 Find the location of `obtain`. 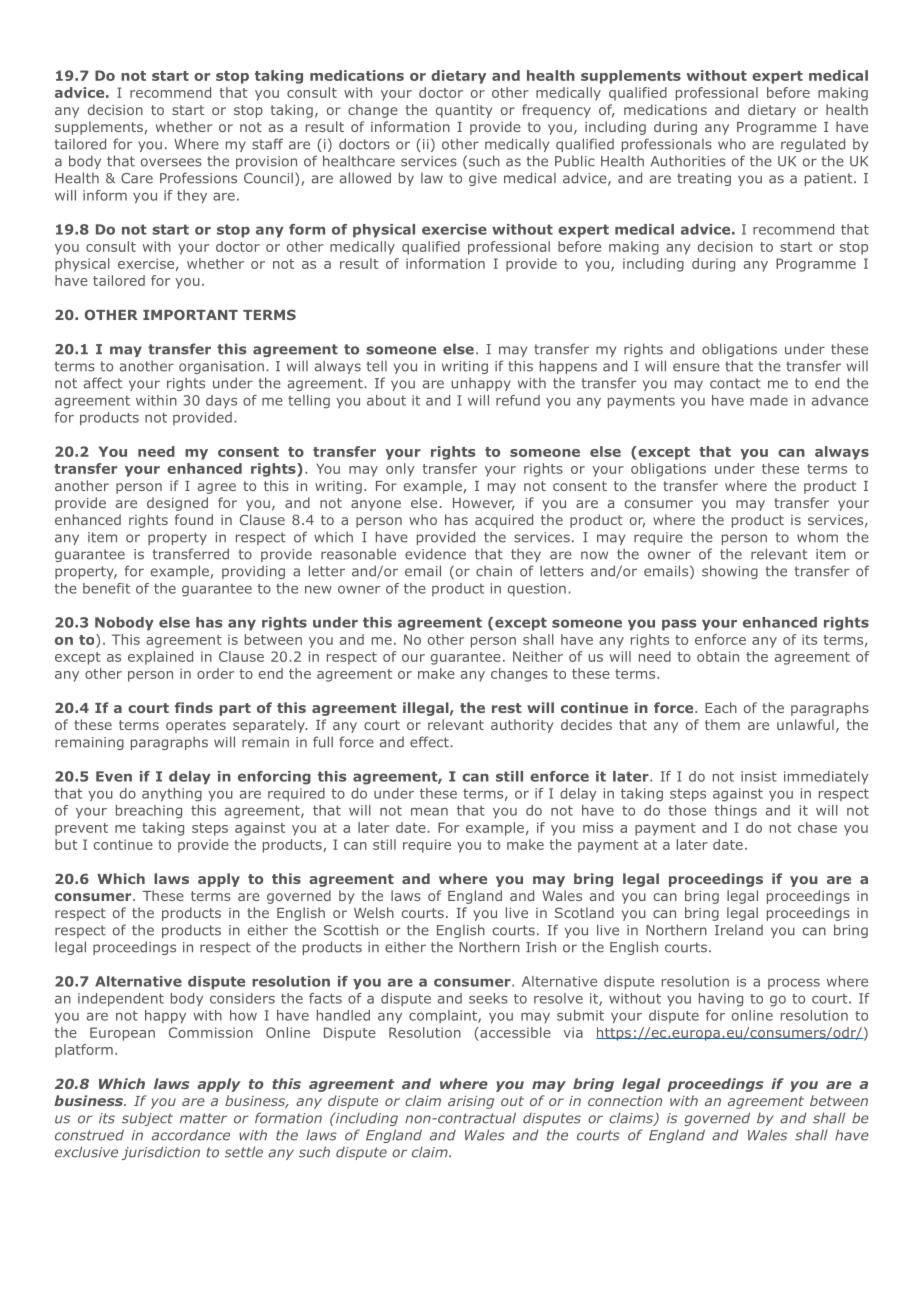

obtain is located at coordinates (718, 656).
